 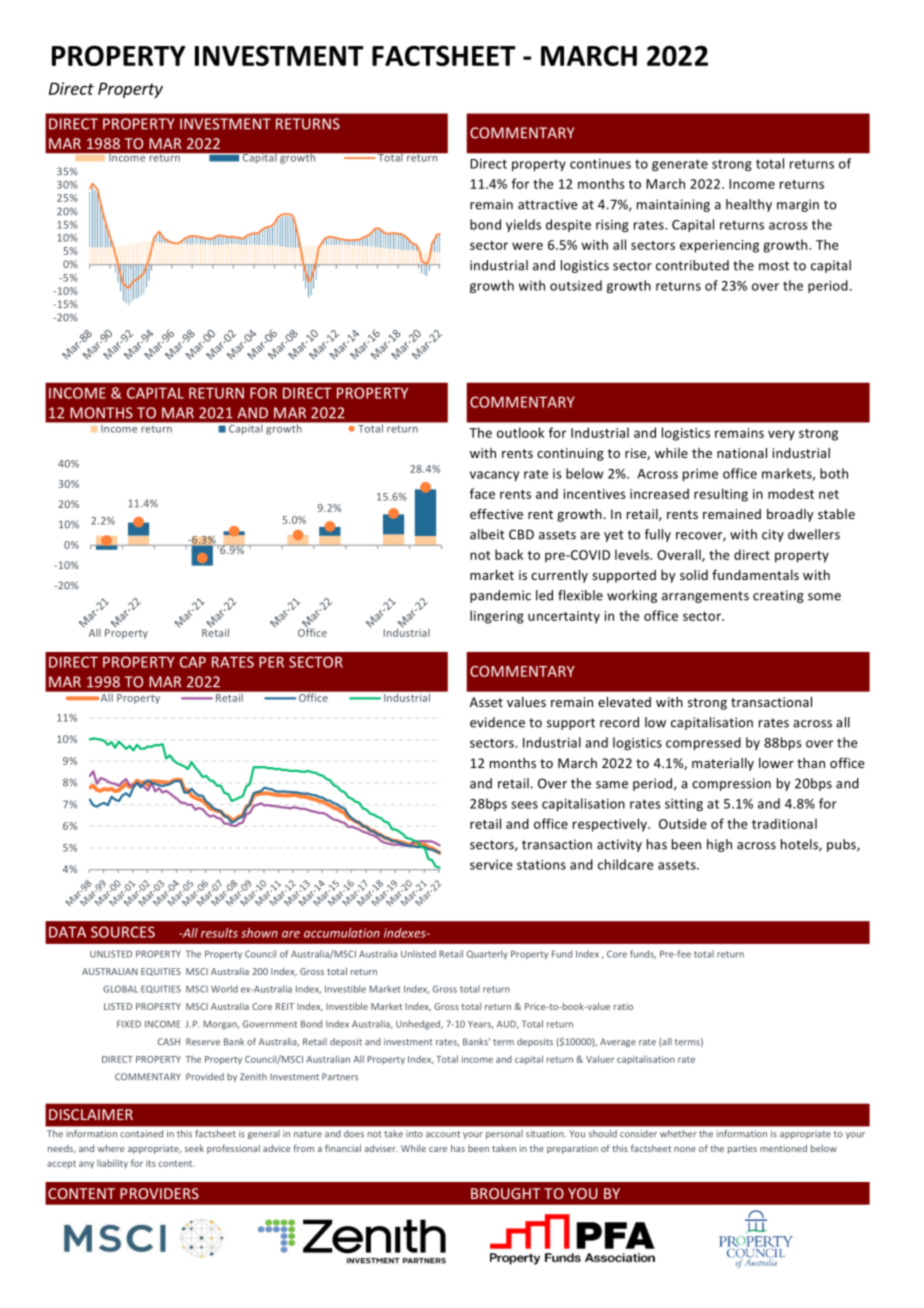 What do you see at coordinates (547, 204) in the screenshot?
I see `attractive` at bounding box center [547, 204].
